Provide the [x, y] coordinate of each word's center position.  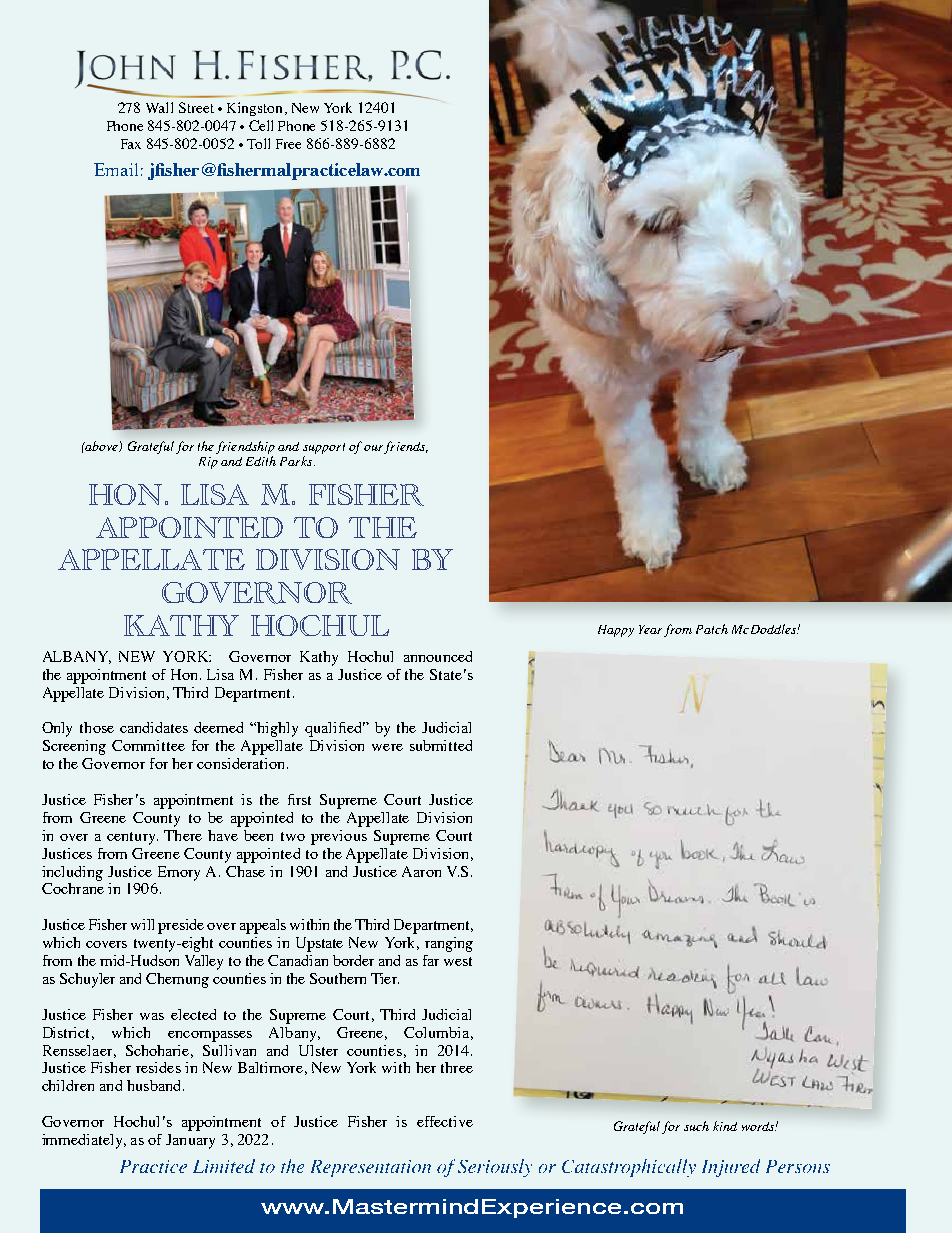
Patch [712, 629]
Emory [179, 873]
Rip [208, 463]
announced [438, 656]
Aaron [421, 871]
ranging [449, 944]
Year [650, 629]
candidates [154, 727]
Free [288, 144]
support [324, 448]
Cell [261, 125]
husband [155, 1085]
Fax [131, 144]
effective [445, 1121]
